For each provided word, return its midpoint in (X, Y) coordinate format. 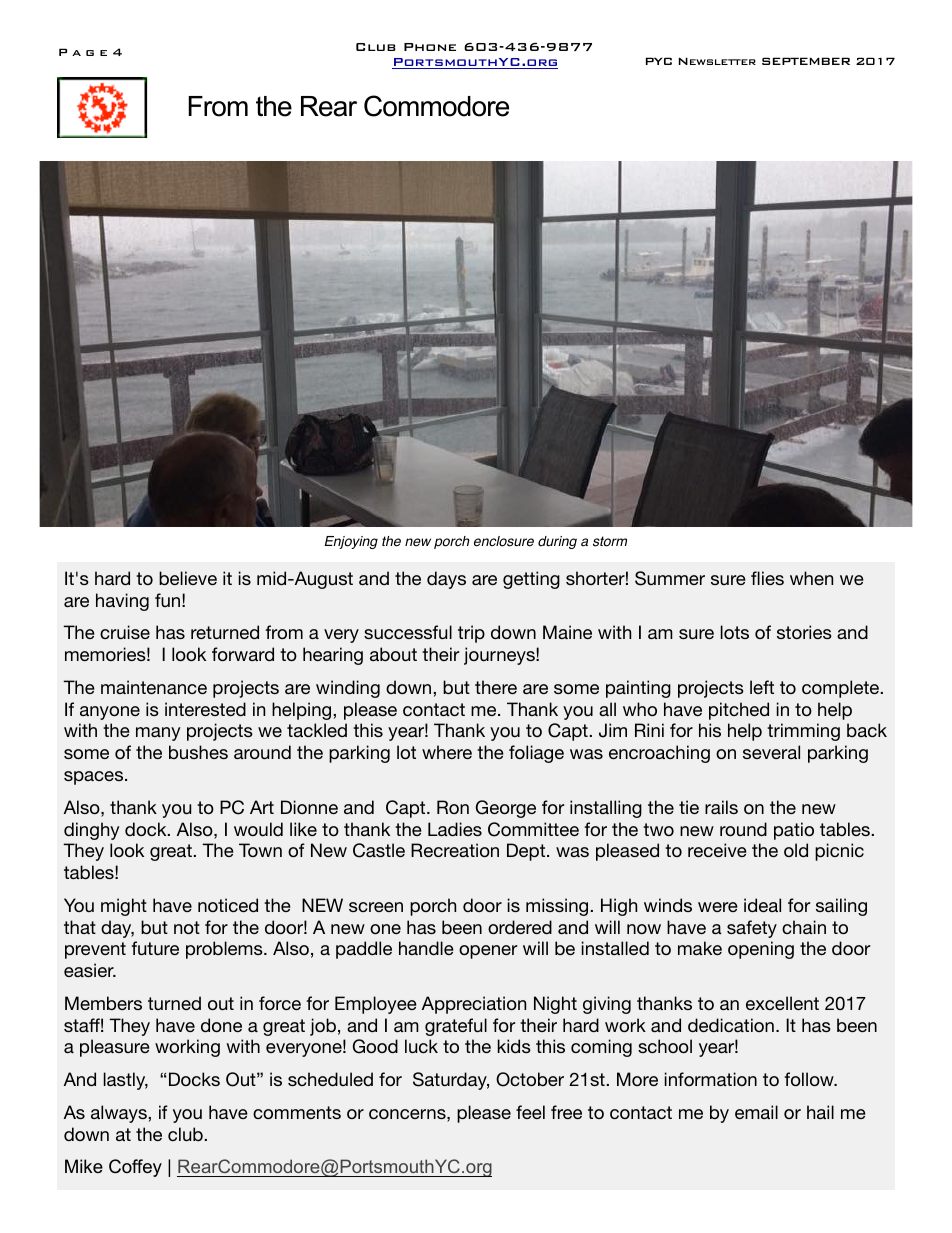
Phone (430, 47)
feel (530, 1112)
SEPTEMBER (806, 61)
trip (471, 634)
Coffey (135, 1168)
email (756, 1112)
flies (767, 578)
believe (188, 578)
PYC (659, 61)
